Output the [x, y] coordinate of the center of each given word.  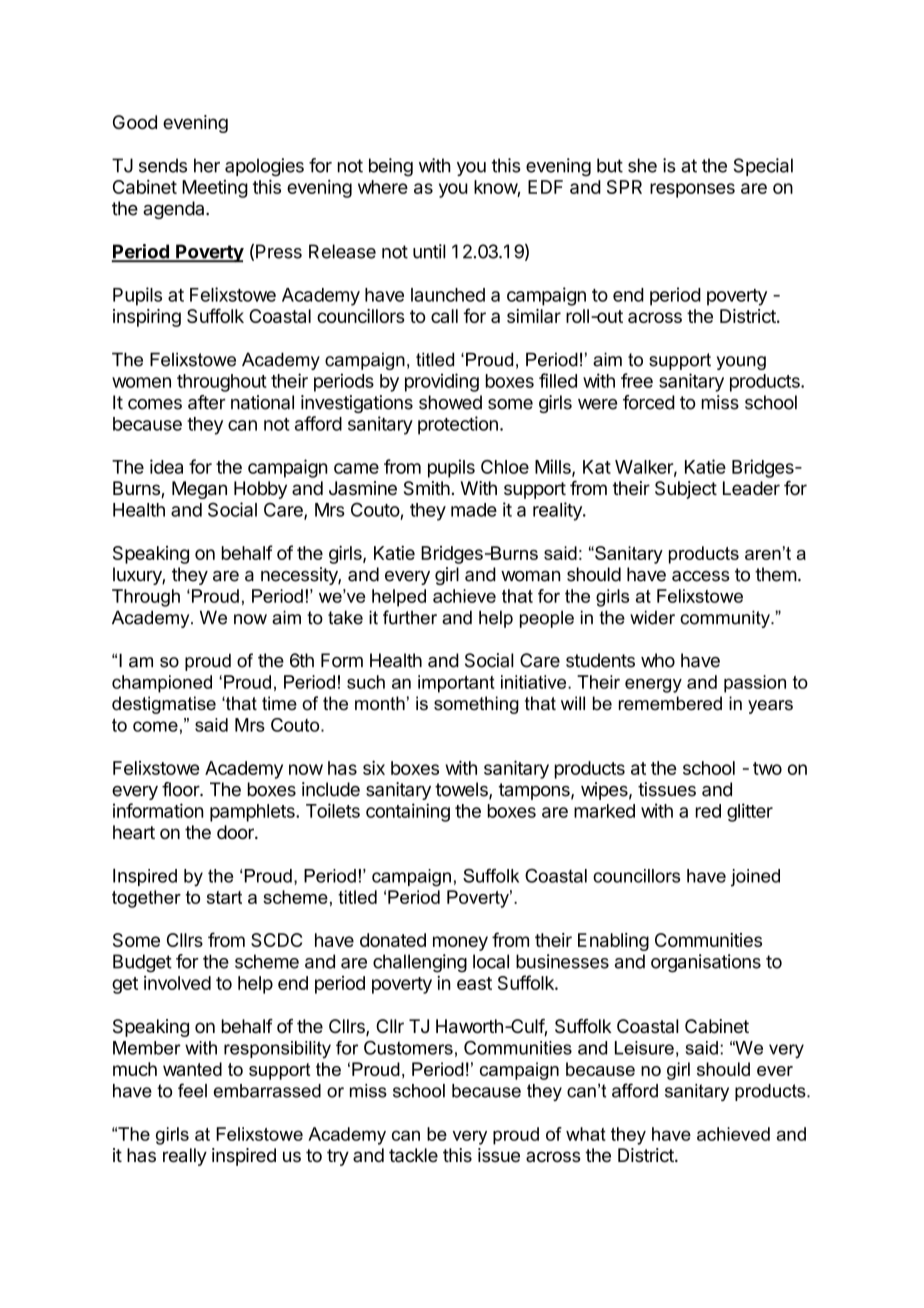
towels [462, 790]
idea [166, 466]
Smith [427, 488]
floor [181, 789]
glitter [750, 812]
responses [692, 190]
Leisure [644, 1048]
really [185, 1157]
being [391, 167]
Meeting [215, 189]
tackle [413, 1155]
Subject [686, 490]
